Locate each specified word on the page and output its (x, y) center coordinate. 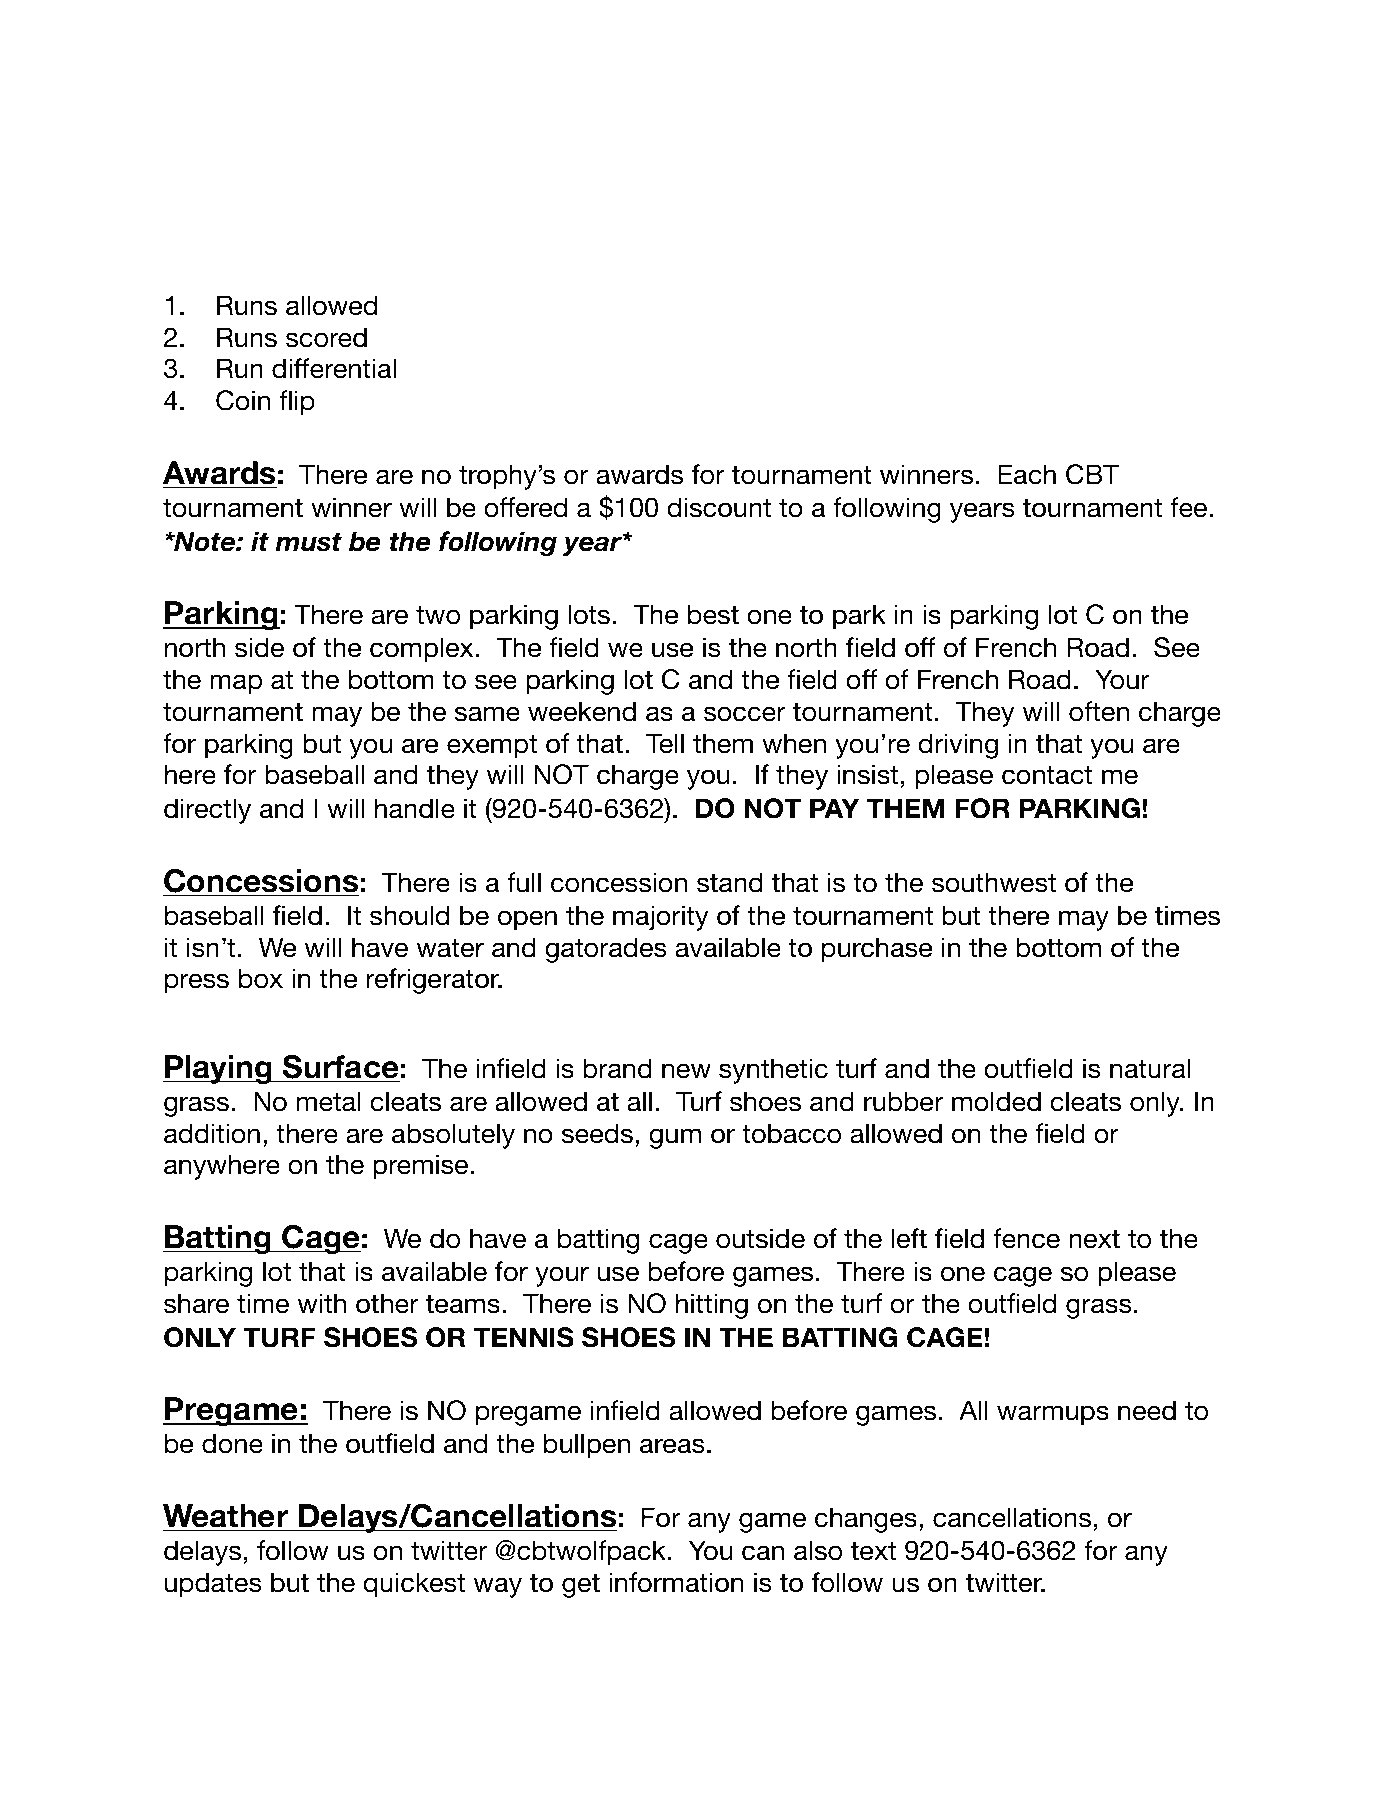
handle (415, 808)
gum (675, 1138)
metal (329, 1101)
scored (326, 337)
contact (1047, 775)
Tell (665, 743)
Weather (226, 1516)
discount (719, 507)
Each (1027, 474)
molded (996, 1101)
